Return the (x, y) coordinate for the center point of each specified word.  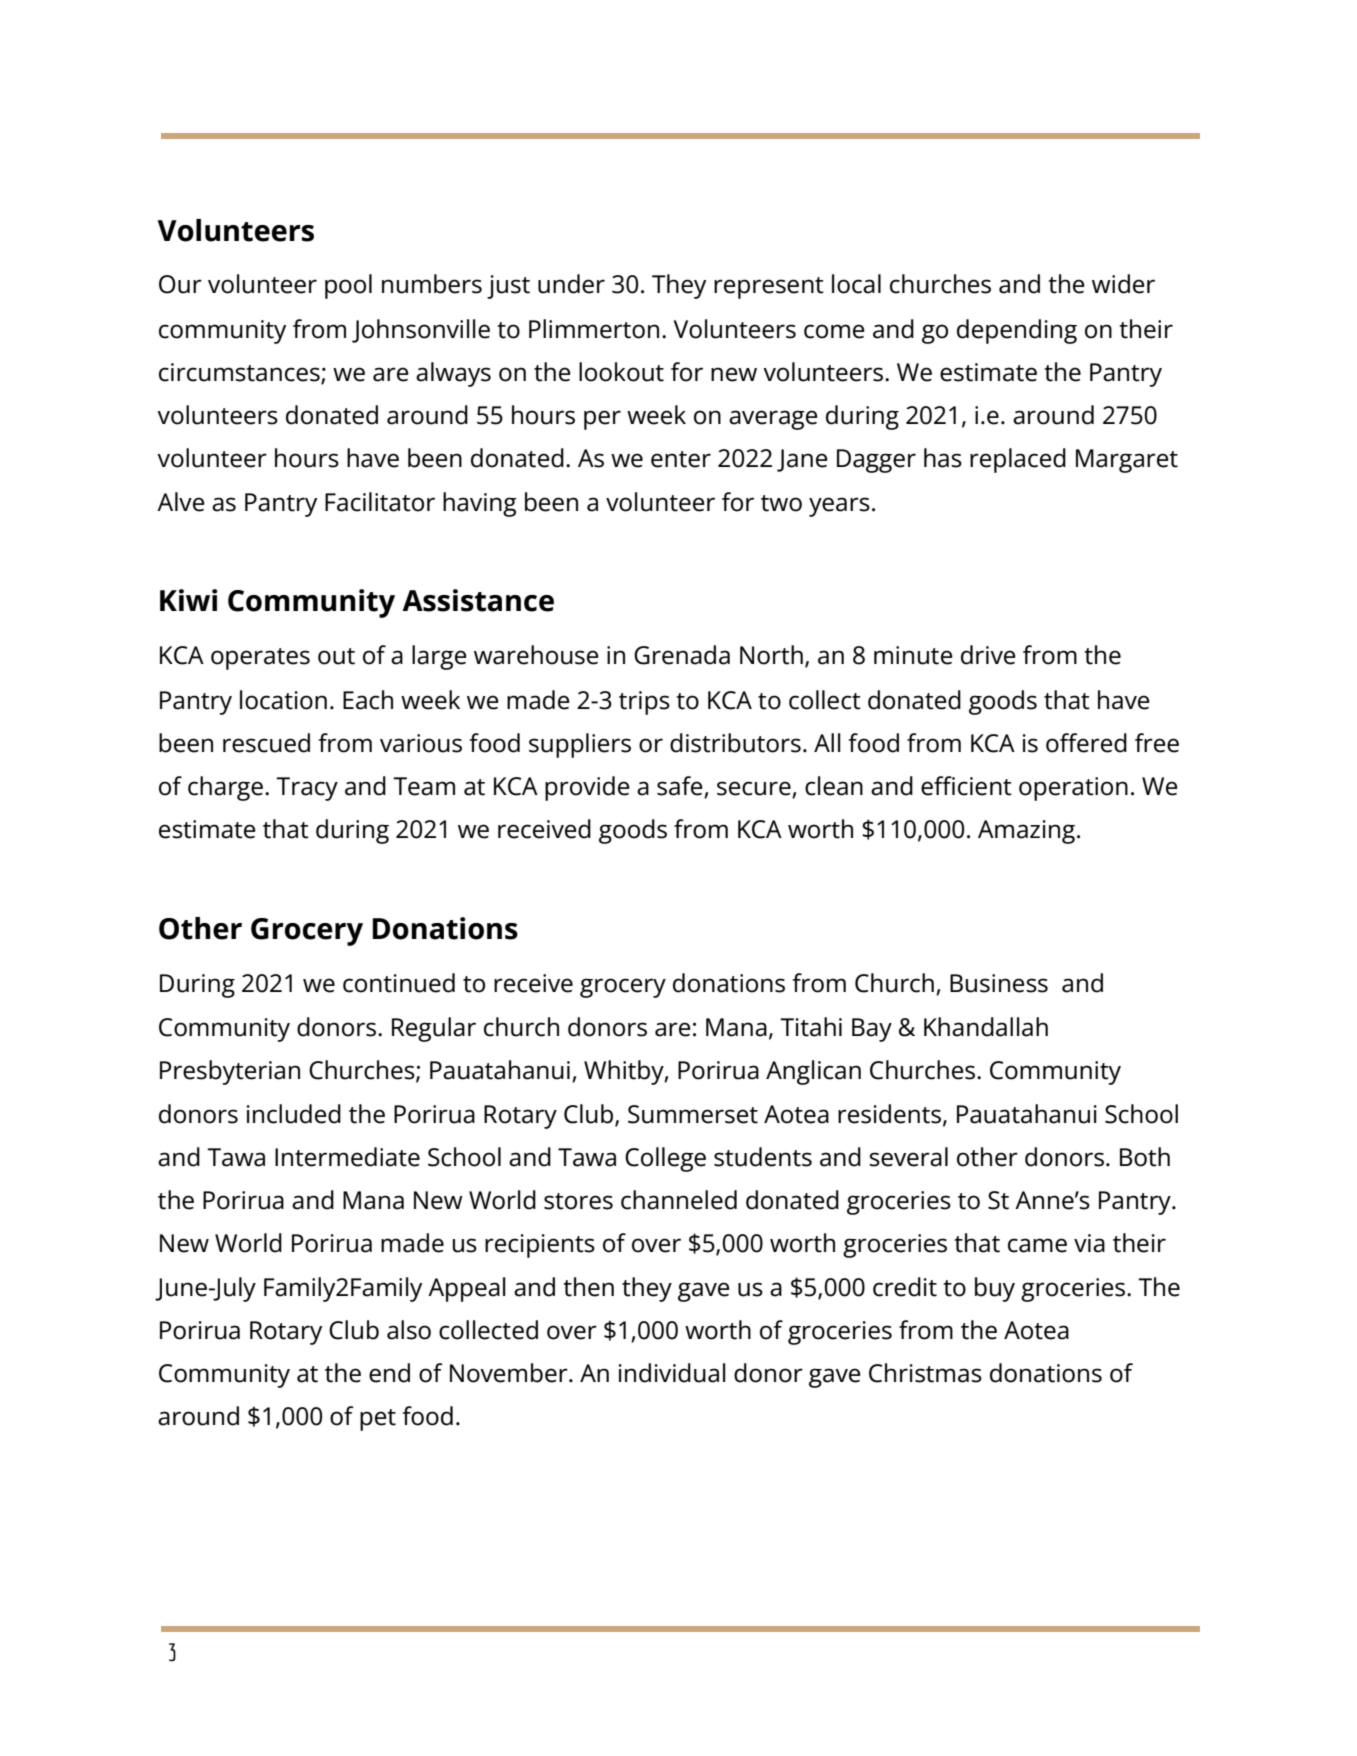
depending (1017, 331)
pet (378, 1420)
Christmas (925, 1373)
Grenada (682, 655)
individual (672, 1373)
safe (681, 787)
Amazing (1026, 832)
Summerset (693, 1114)
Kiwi (188, 600)
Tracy (307, 789)
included (294, 1114)
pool (348, 286)
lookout (621, 372)
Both (1145, 1157)
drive (988, 655)
